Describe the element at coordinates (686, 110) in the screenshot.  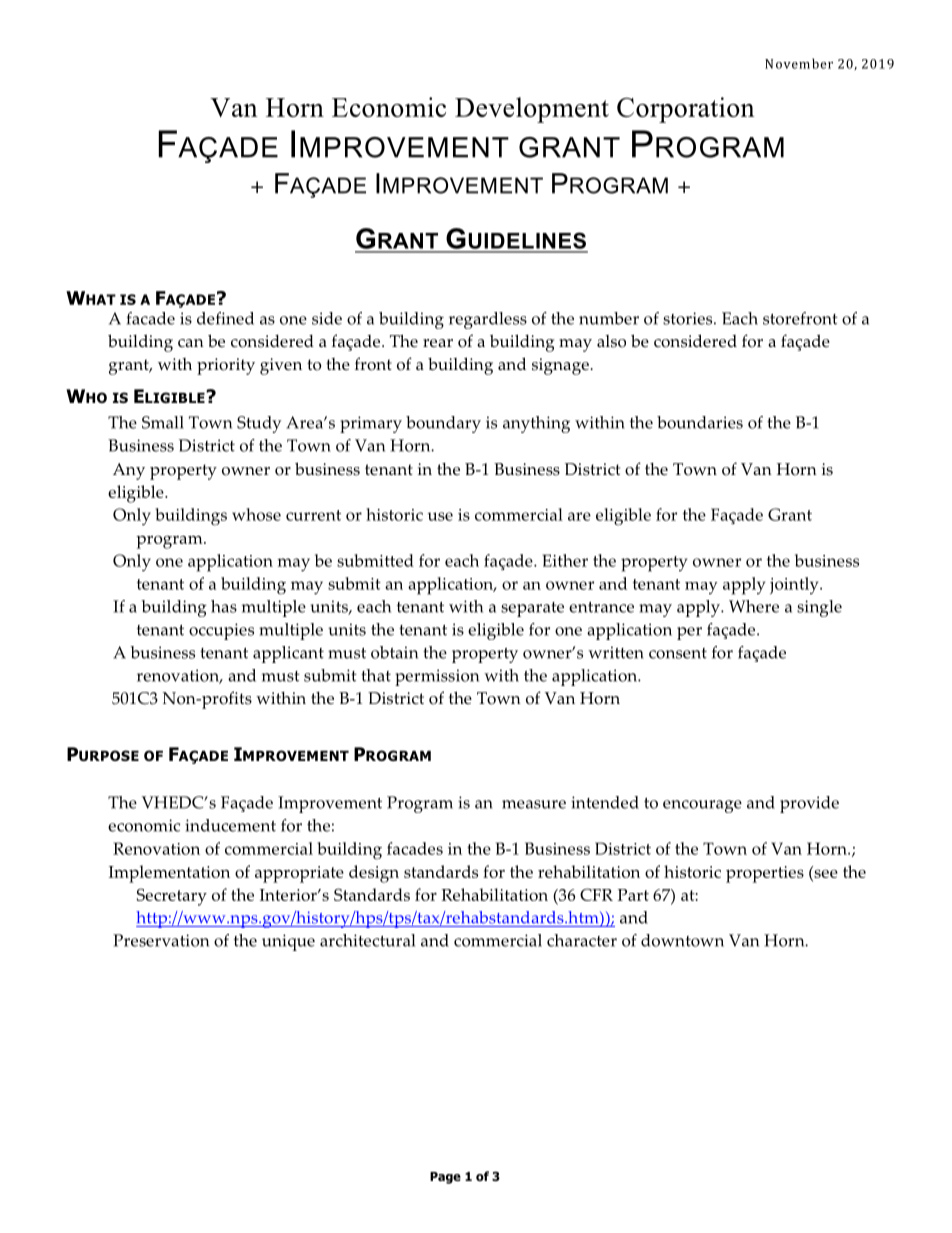
I see `Corporation` at that location.
